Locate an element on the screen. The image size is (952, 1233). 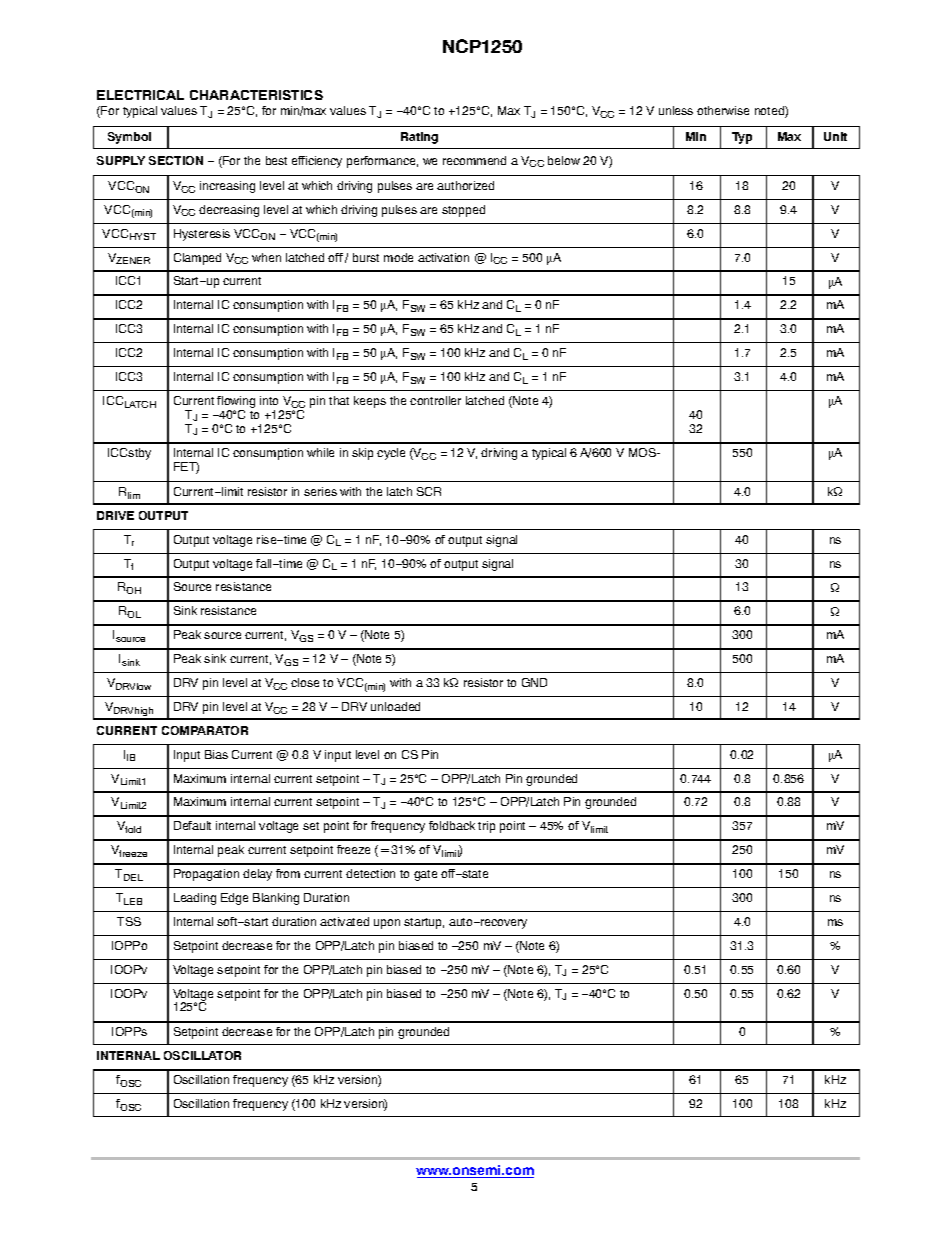
controller is located at coordinates (435, 400).
